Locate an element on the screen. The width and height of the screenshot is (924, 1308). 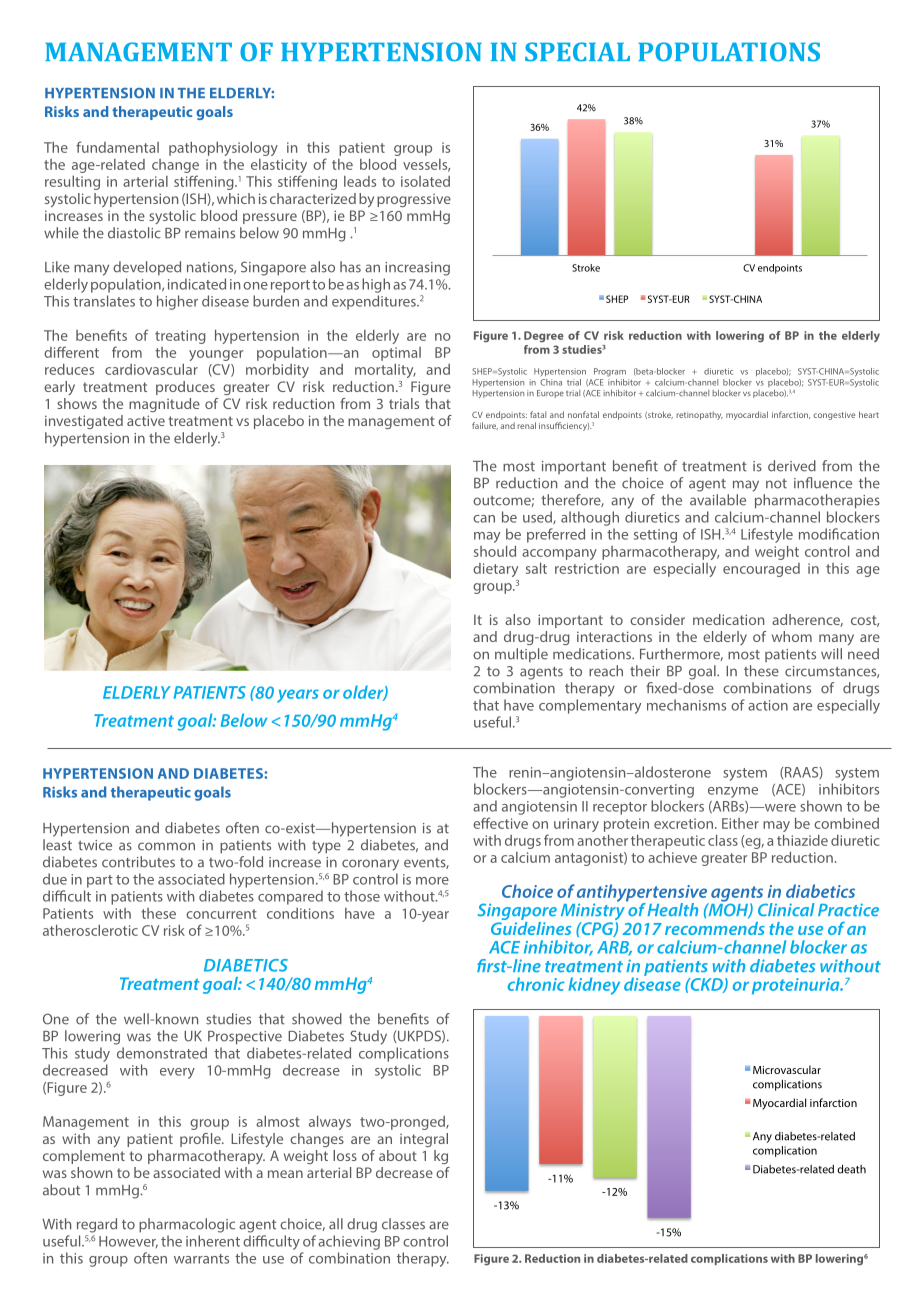
recommends is located at coordinates (715, 928).
